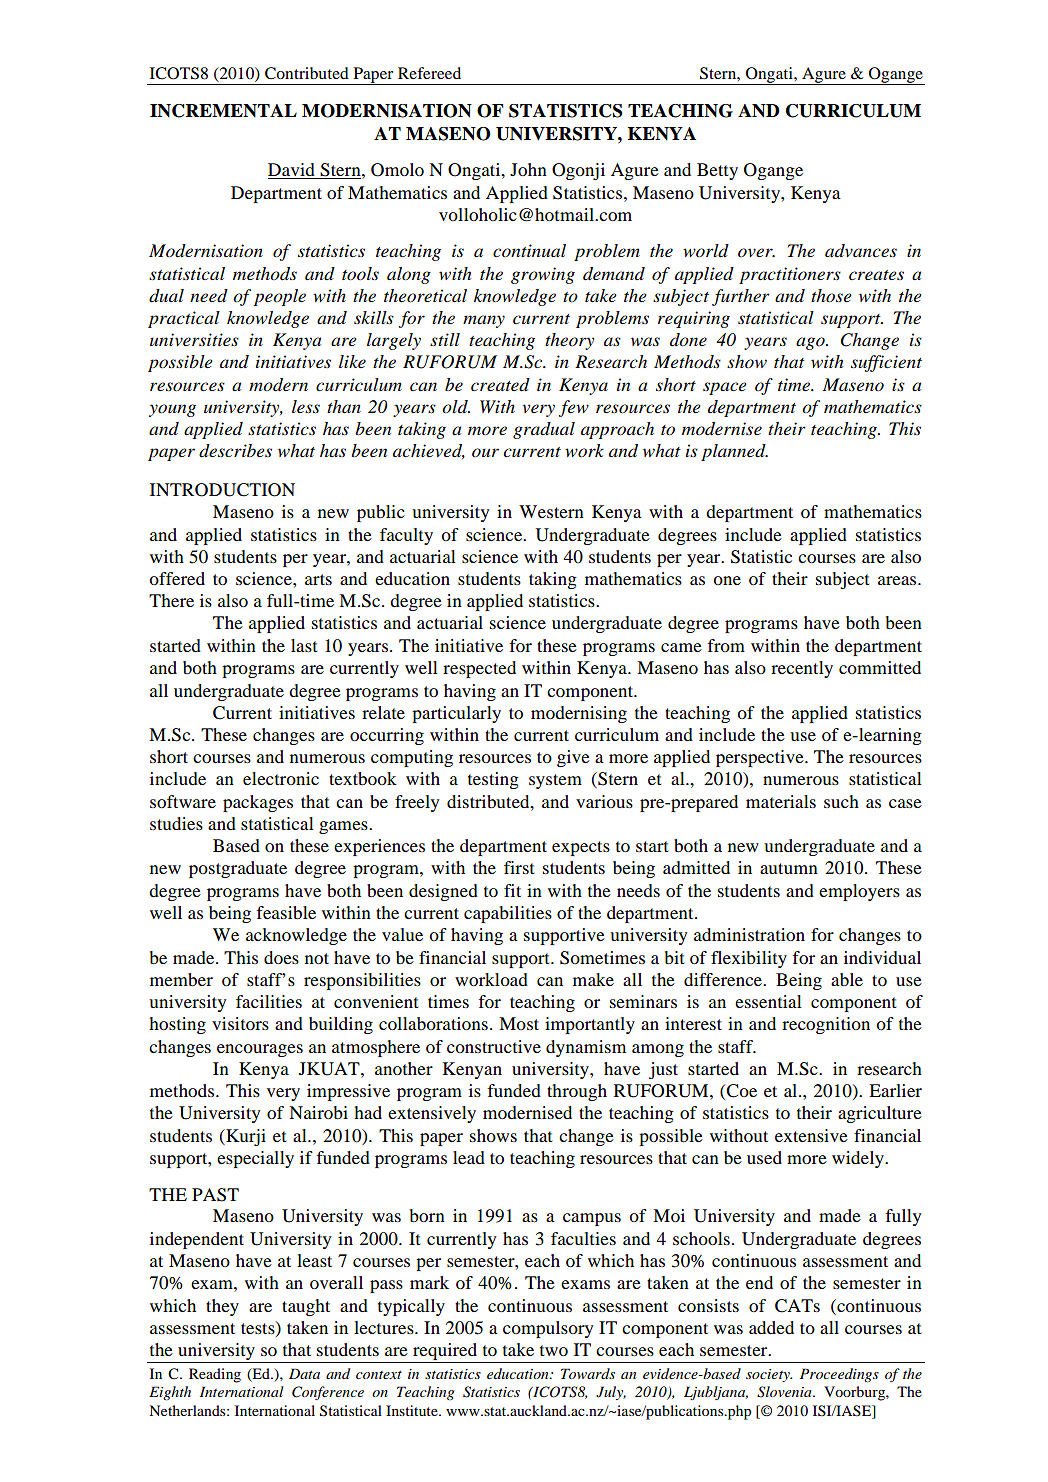 The image size is (1048, 1482). What do you see at coordinates (215, 1375) in the screenshot?
I see `Reading` at bounding box center [215, 1375].
